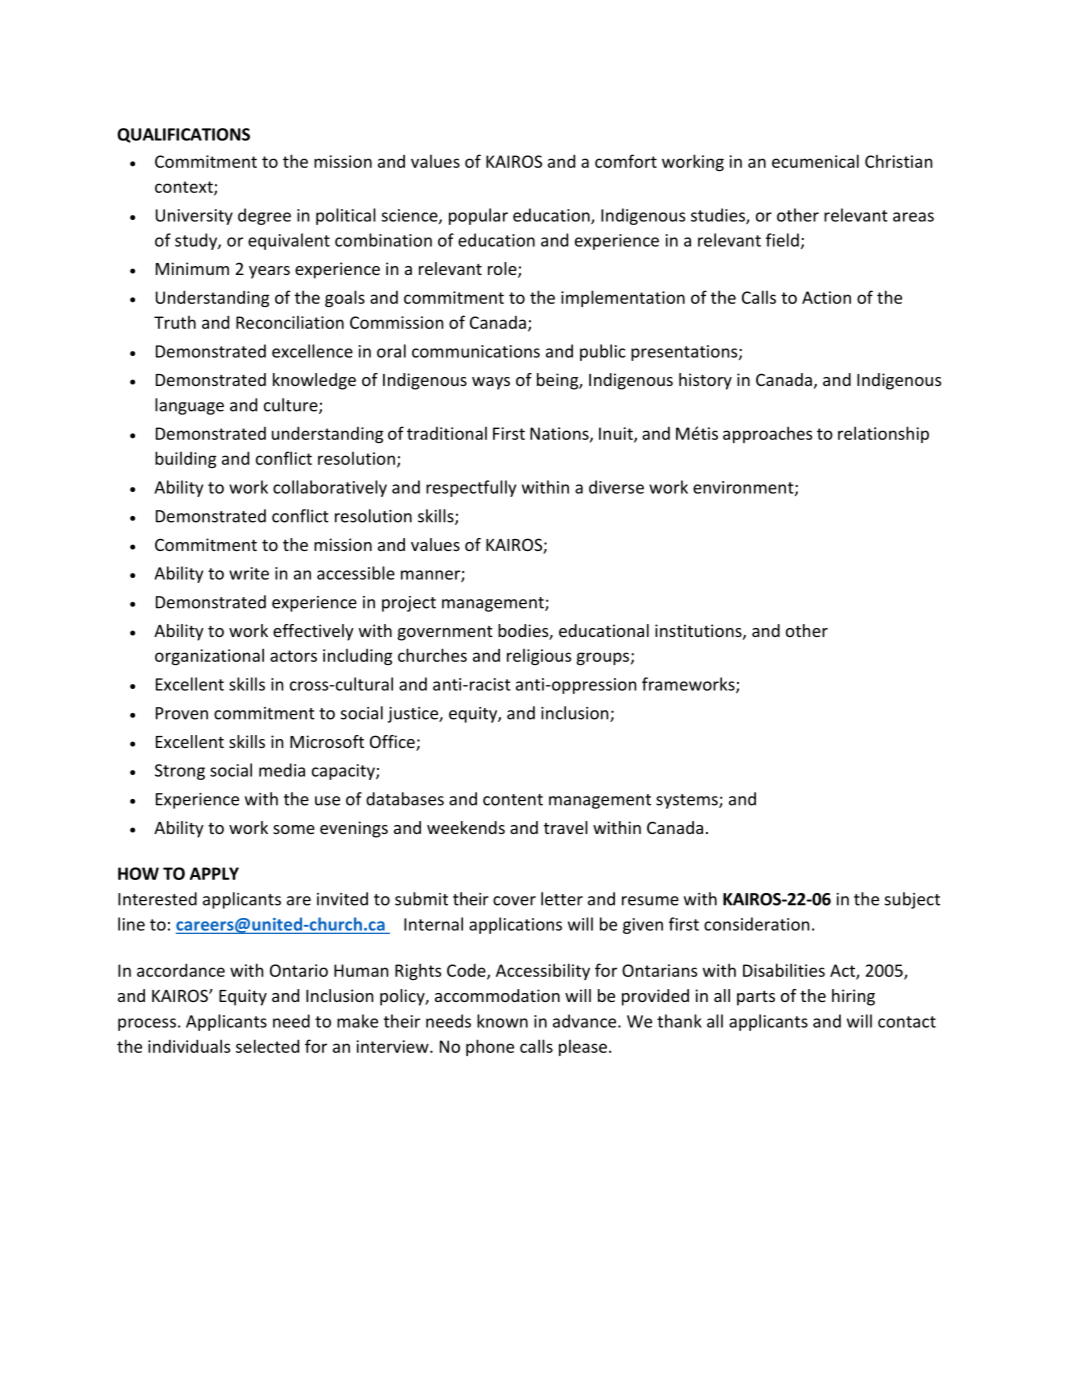 The width and height of the screenshot is (1069, 1383). What do you see at coordinates (175, 322) in the screenshot?
I see `Truth` at bounding box center [175, 322].
